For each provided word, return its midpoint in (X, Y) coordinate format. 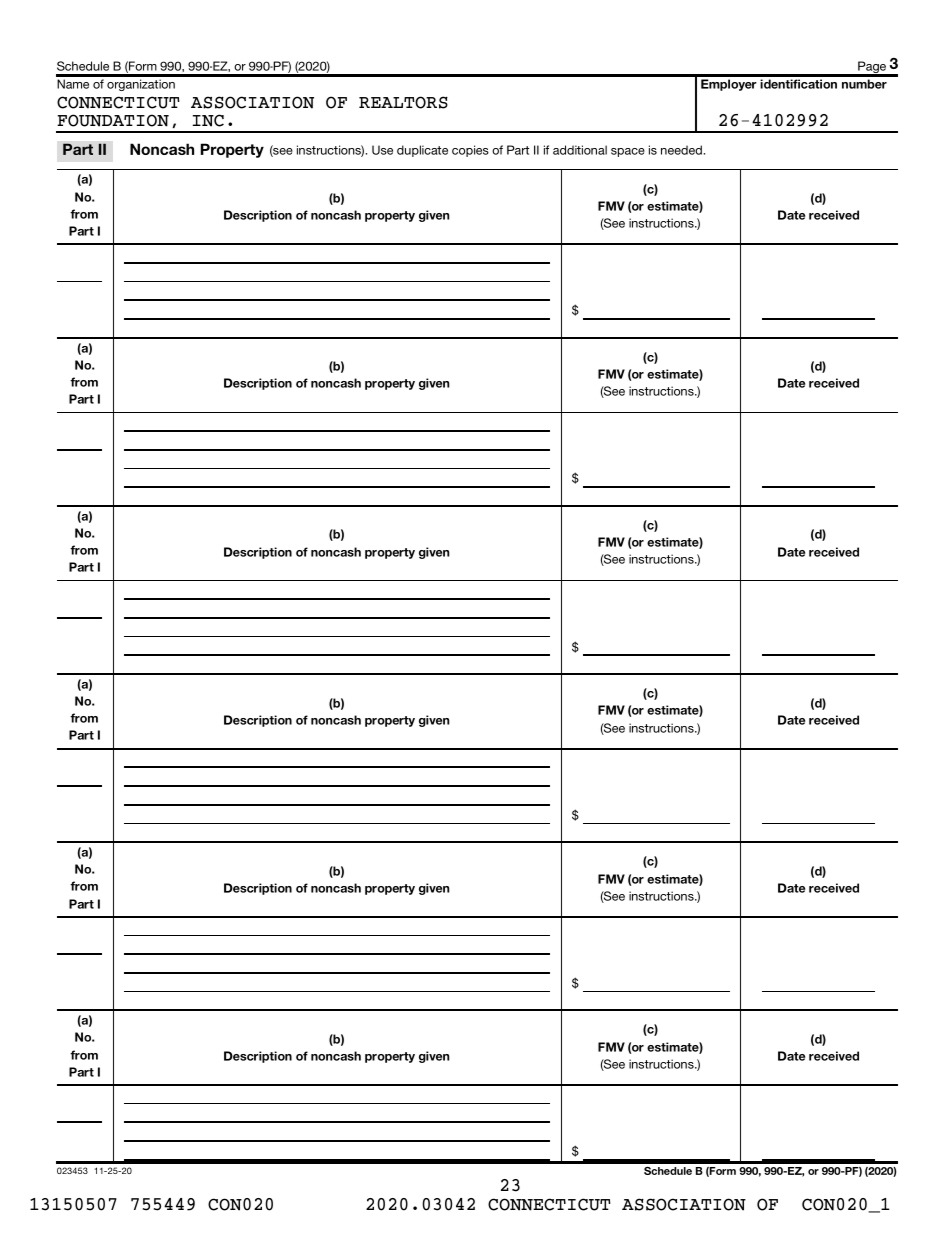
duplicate (422, 151)
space (628, 152)
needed (682, 150)
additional (580, 150)
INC (208, 120)
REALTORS (403, 102)
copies (470, 151)
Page (872, 68)
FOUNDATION (113, 120)
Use (382, 150)
